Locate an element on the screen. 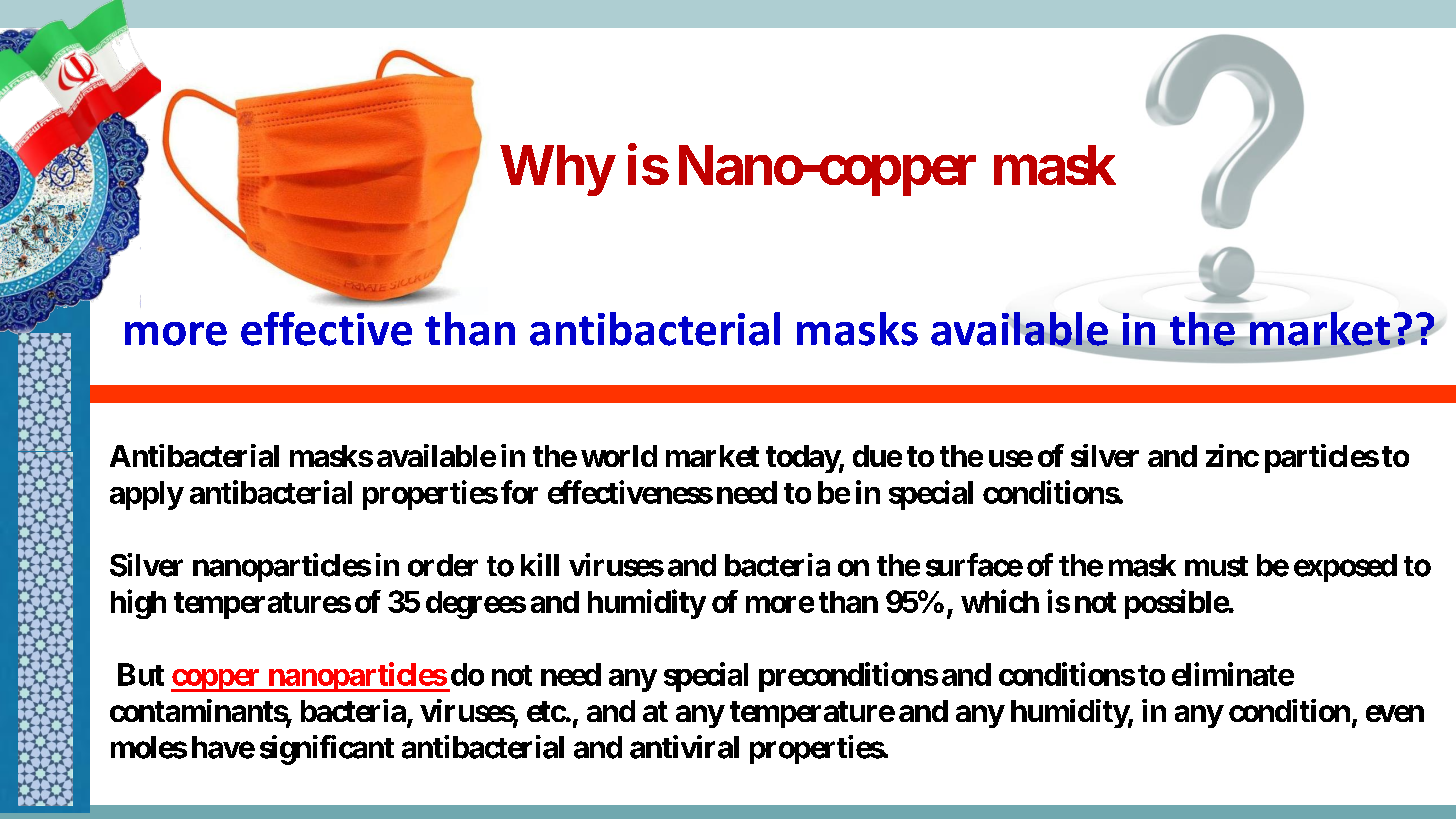 The height and width of the screenshot is (819, 1456). must is located at coordinates (1216, 566).
